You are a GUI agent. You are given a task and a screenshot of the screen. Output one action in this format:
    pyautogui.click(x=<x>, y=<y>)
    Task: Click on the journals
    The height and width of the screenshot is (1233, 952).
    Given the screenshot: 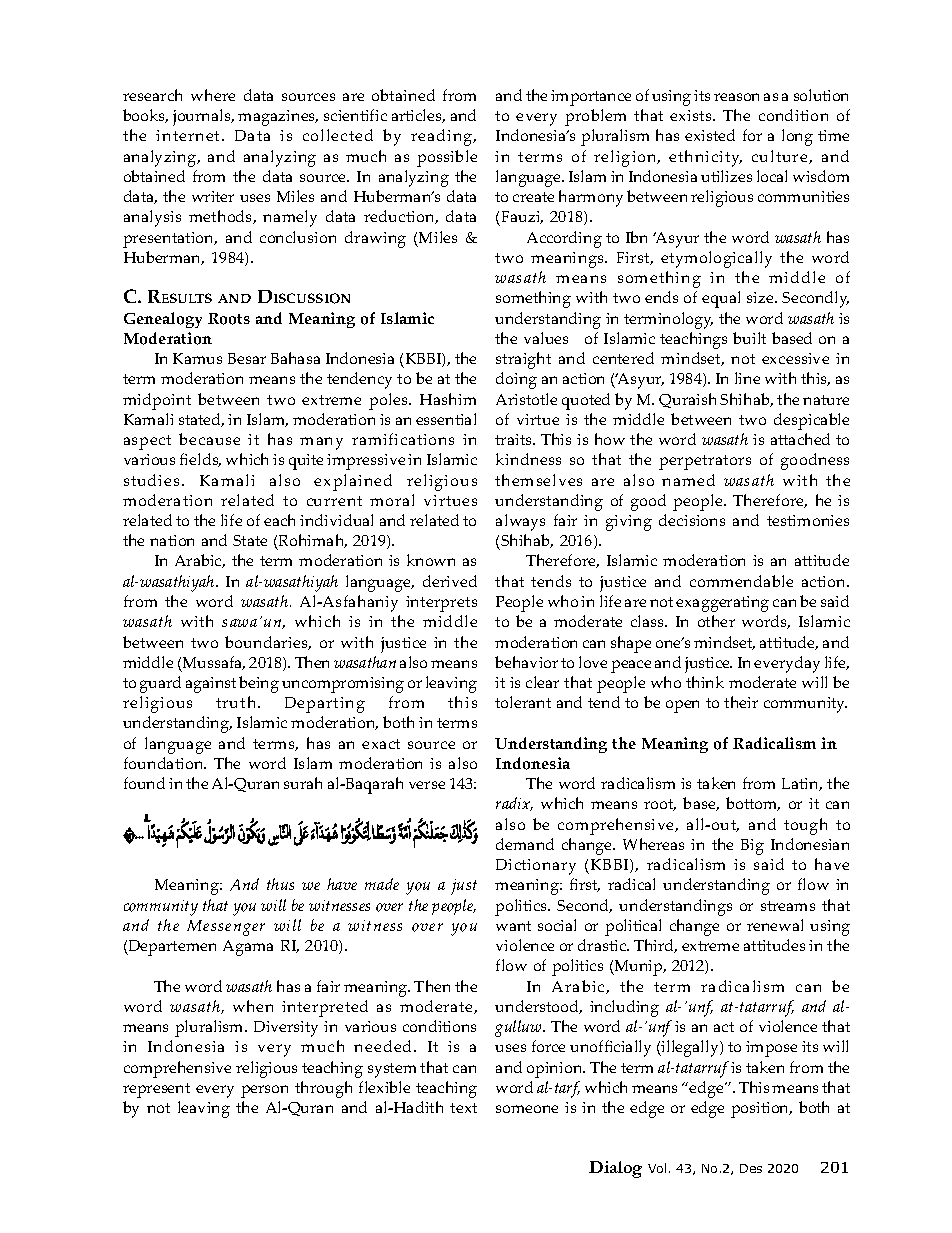 What is the action you would take?
    pyautogui.click(x=203, y=117)
